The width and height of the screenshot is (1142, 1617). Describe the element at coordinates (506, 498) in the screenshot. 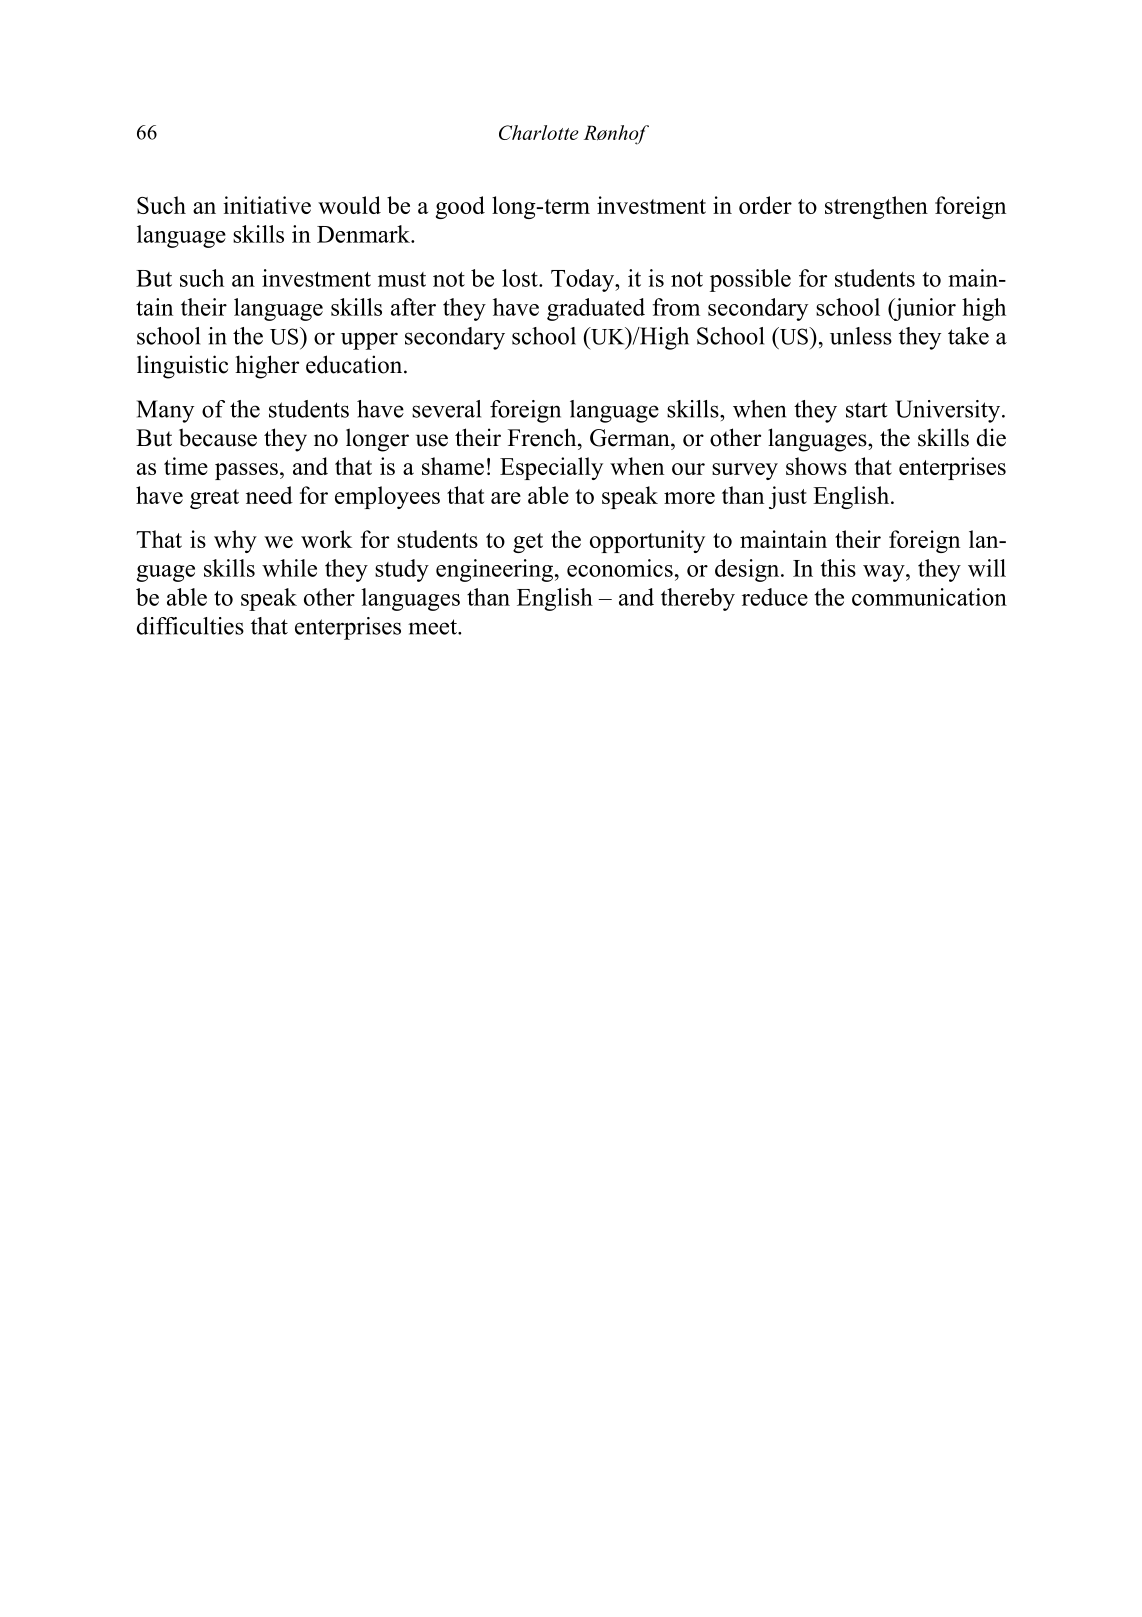

I see `are` at that location.
